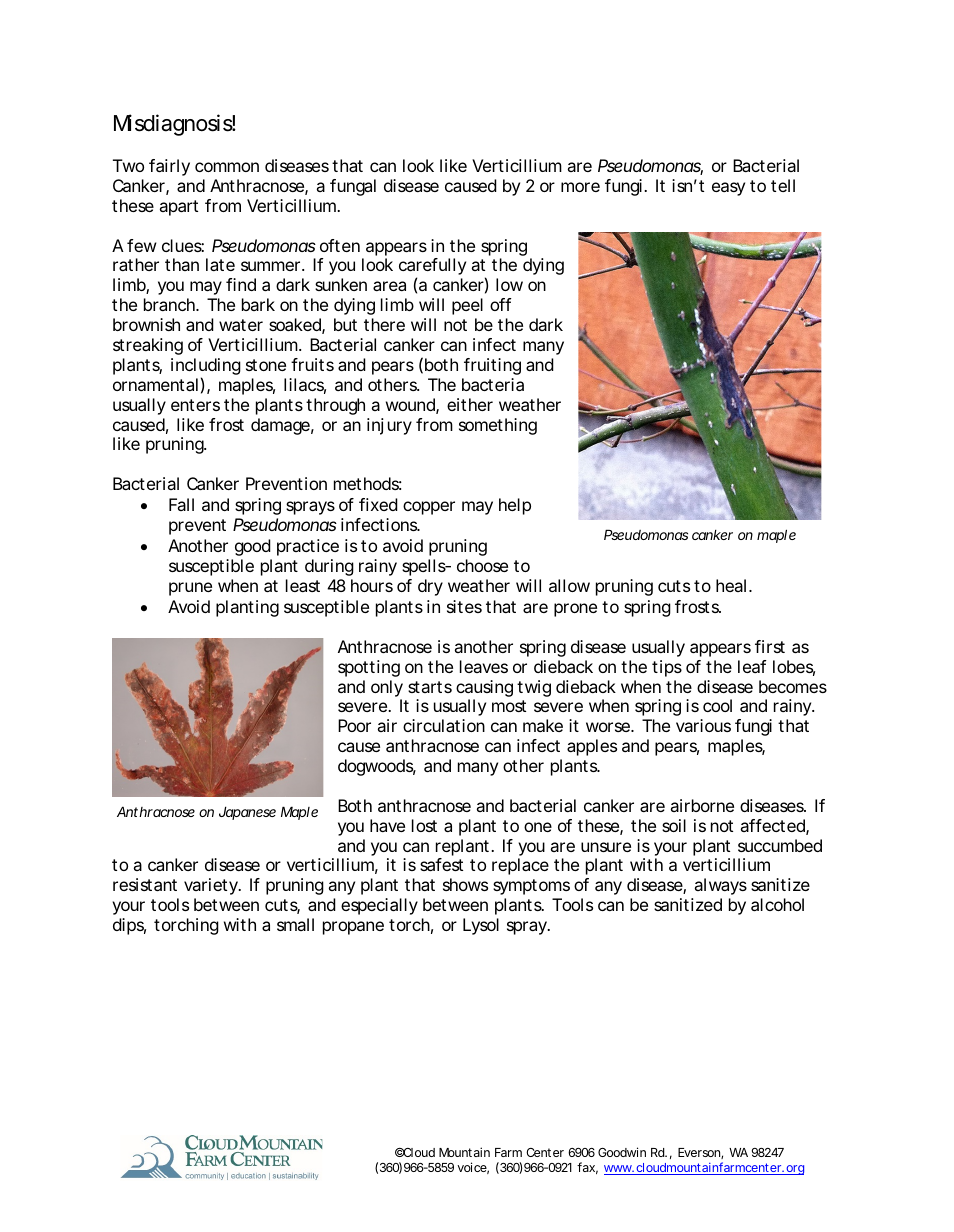  Describe the element at coordinates (721, 886) in the screenshot. I see `always` at that location.
